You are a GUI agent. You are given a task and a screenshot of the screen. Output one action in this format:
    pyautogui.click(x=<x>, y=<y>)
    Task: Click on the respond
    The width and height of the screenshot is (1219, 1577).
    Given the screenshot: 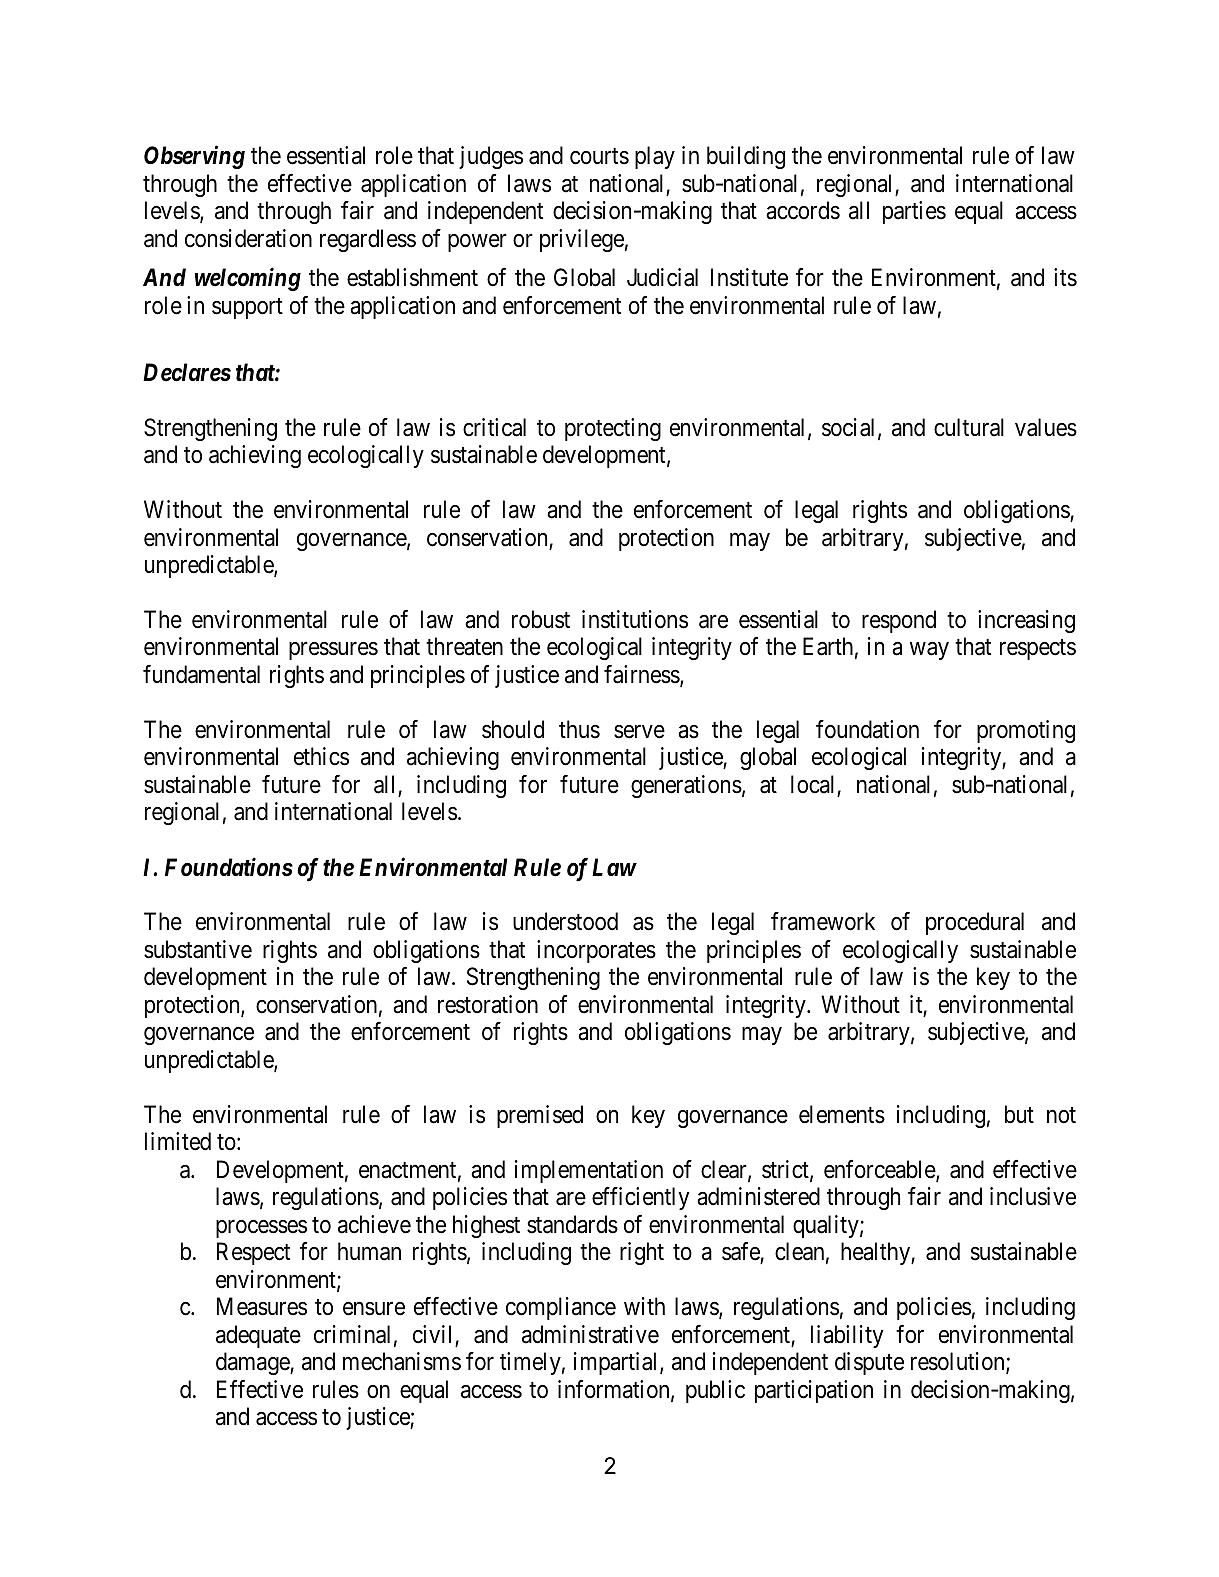 What is the action you would take?
    pyautogui.click(x=899, y=621)
